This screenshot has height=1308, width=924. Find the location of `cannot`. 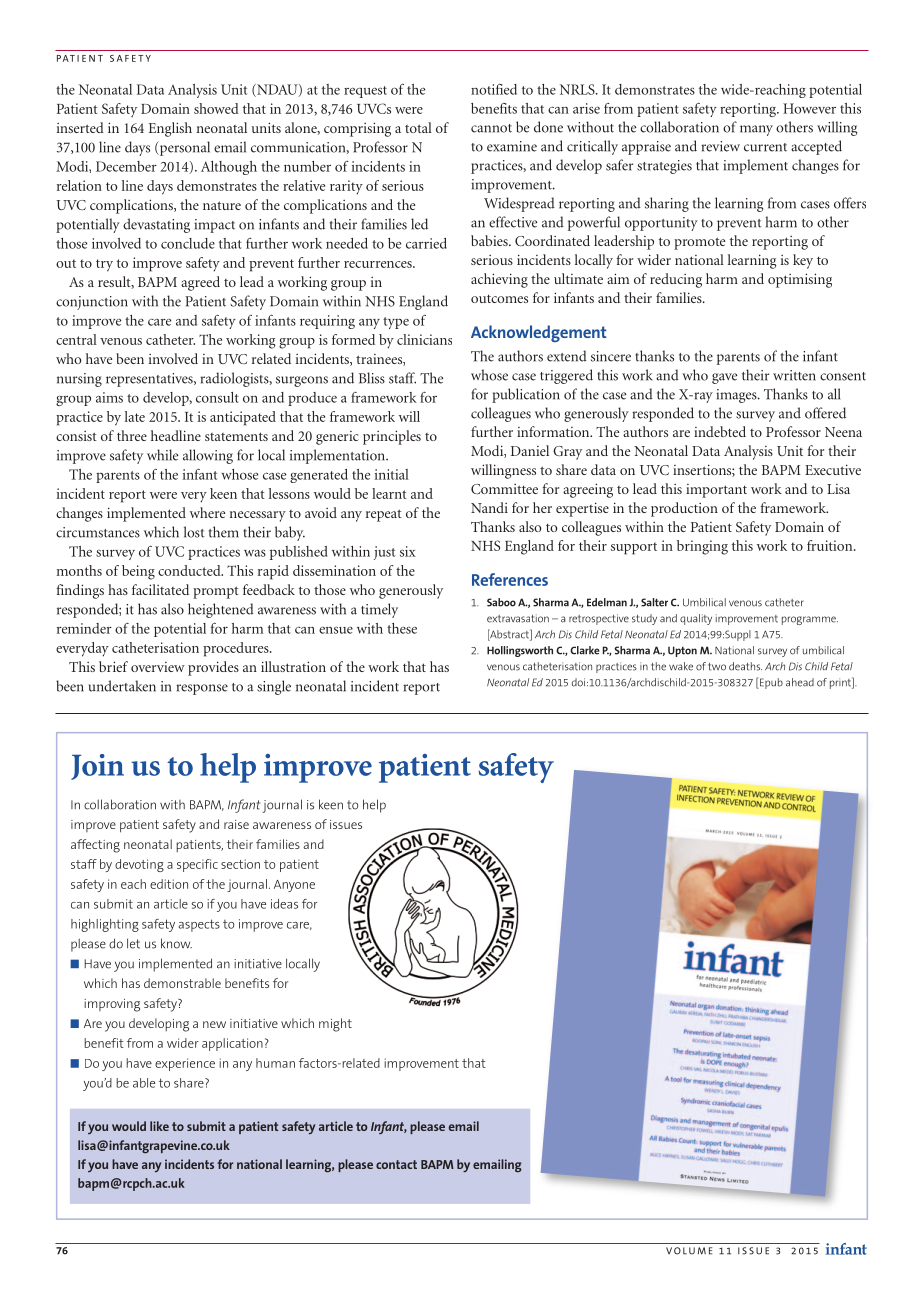

cannot is located at coordinates (491, 128).
